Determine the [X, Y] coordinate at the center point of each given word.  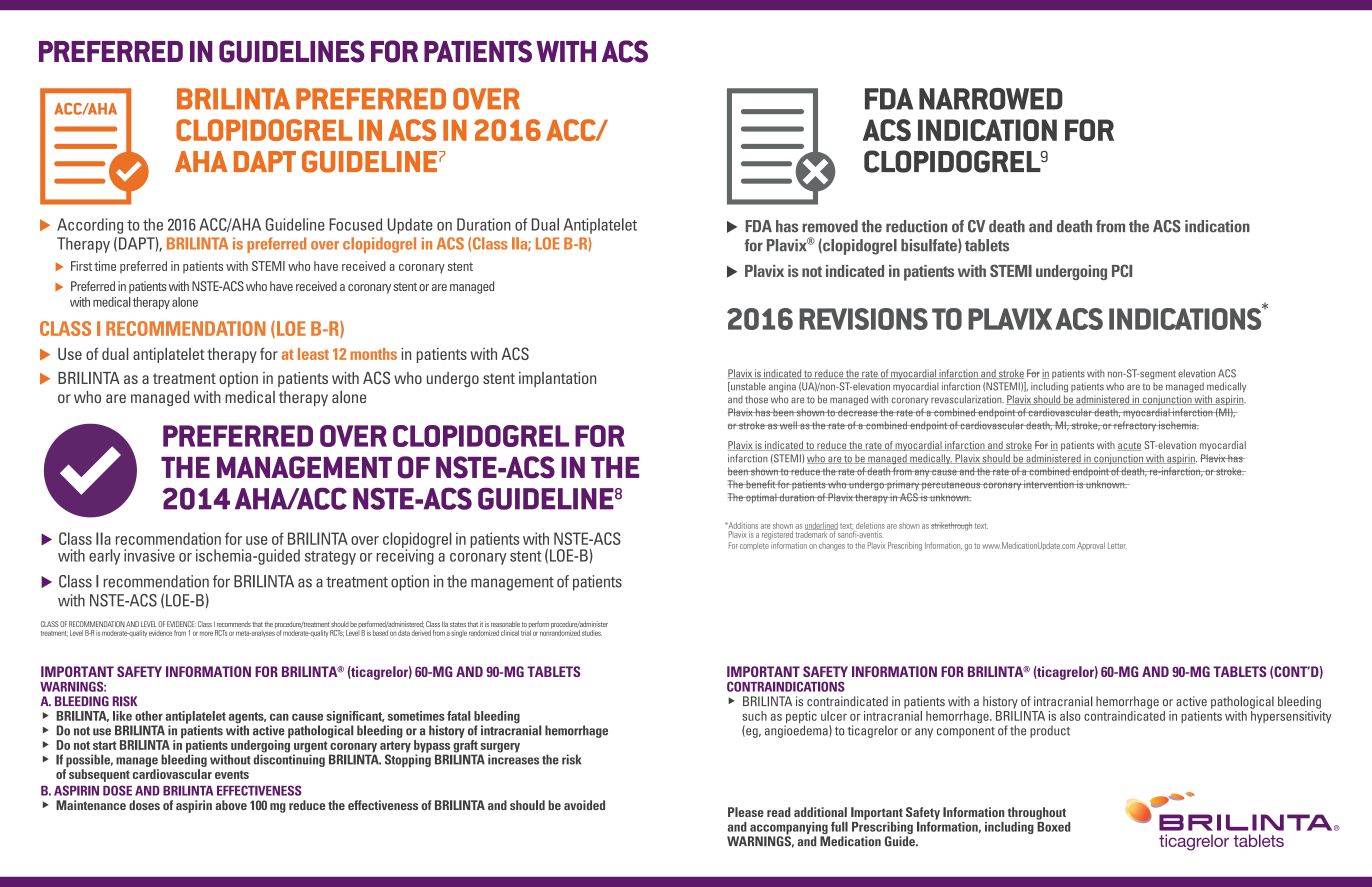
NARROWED [991, 99]
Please [746, 812]
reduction [916, 226]
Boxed [1053, 825]
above [231, 805]
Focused [355, 224]
